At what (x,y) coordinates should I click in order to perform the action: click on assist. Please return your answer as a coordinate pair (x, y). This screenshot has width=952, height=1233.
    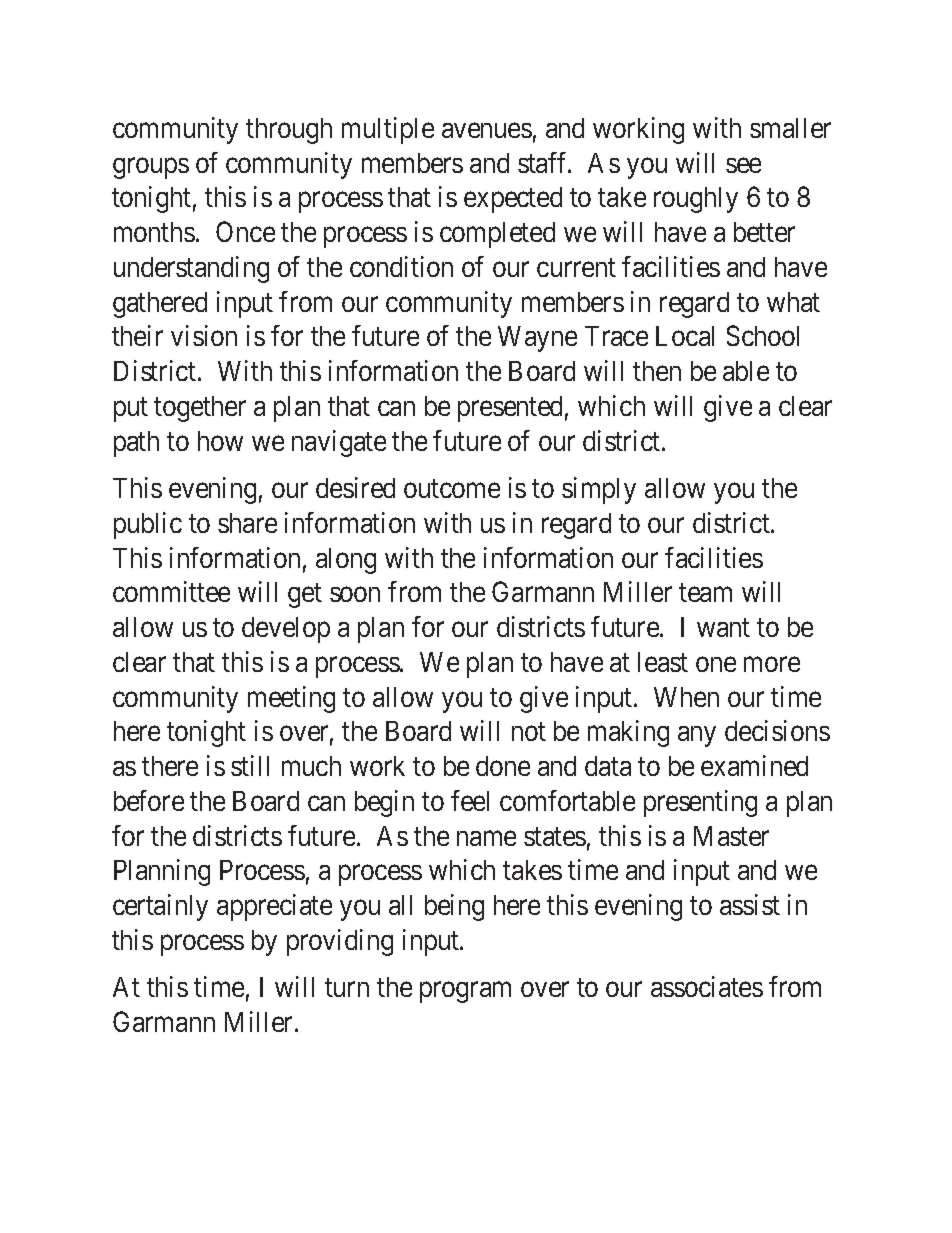
    Looking at the image, I should click on (750, 904).
